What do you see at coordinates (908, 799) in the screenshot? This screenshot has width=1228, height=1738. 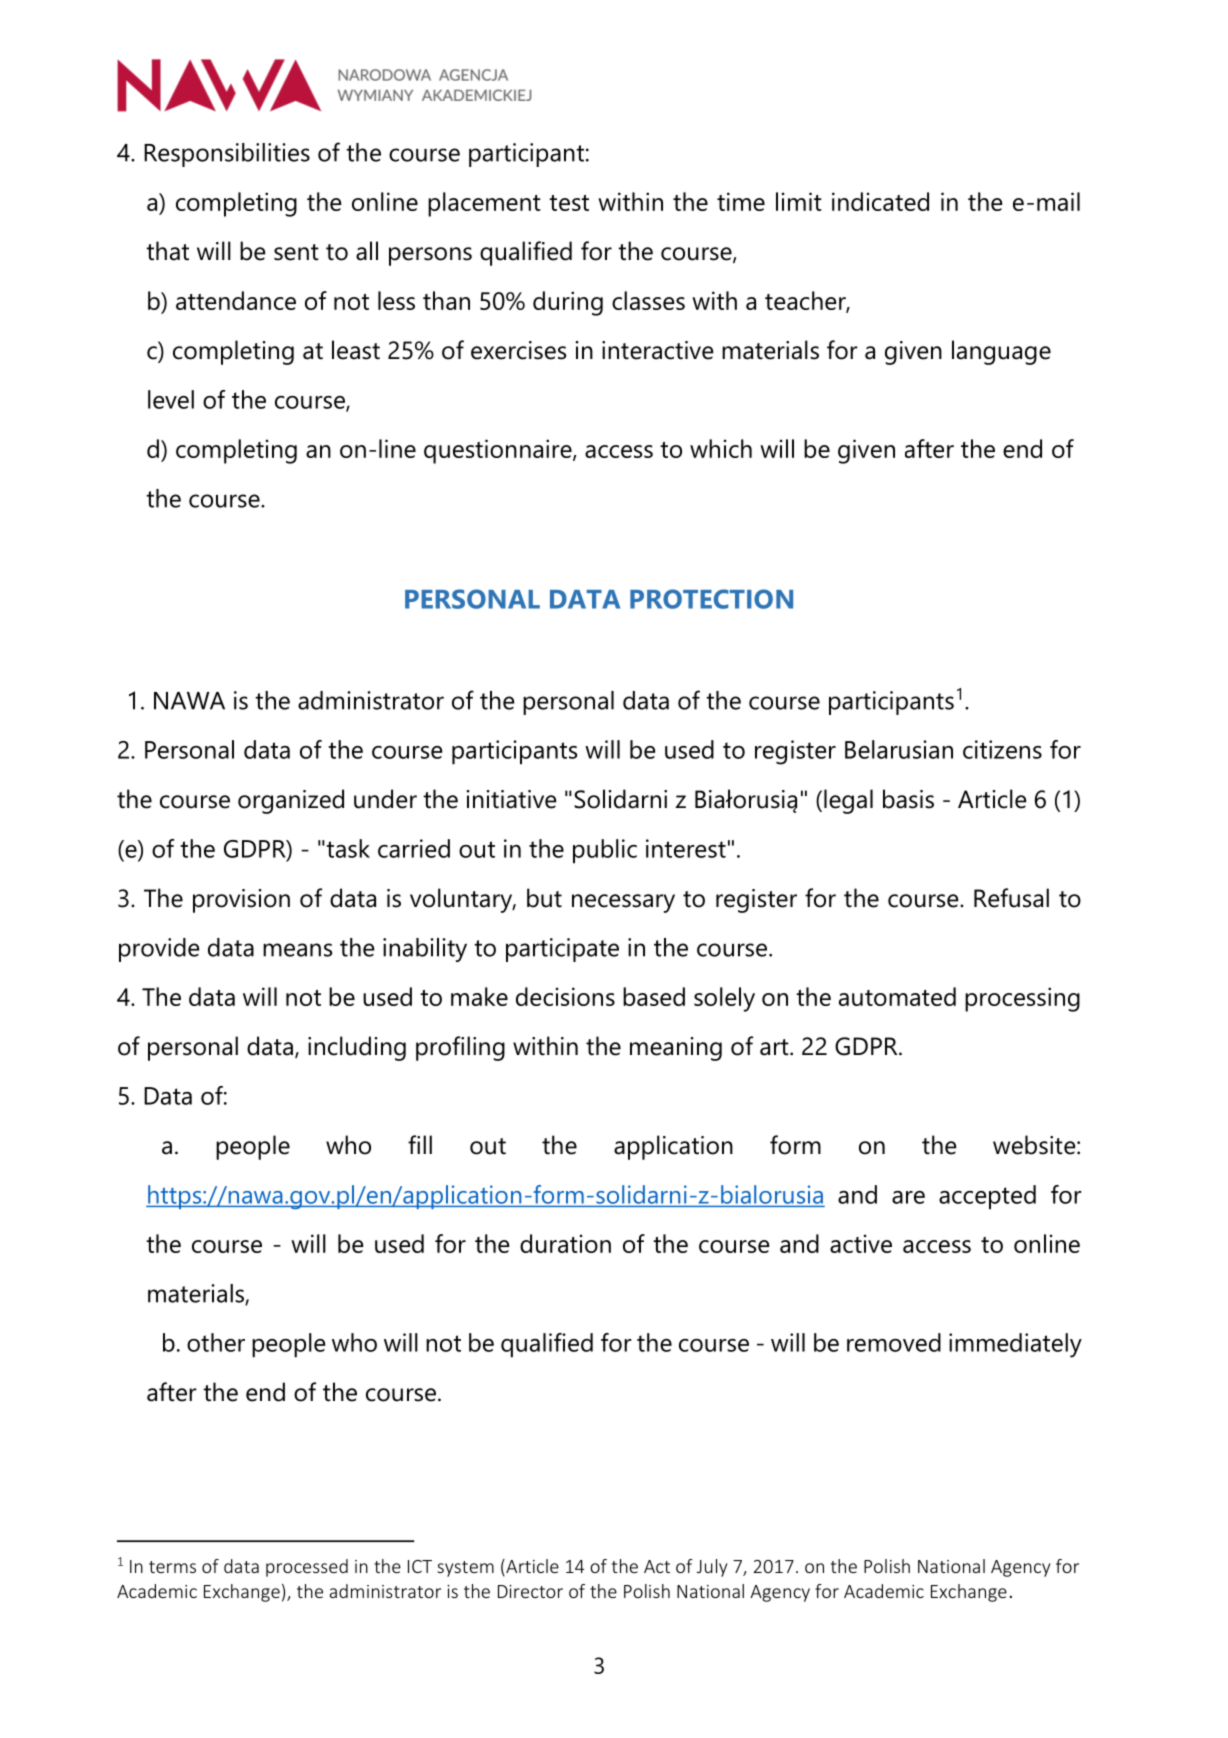 I see `basis` at bounding box center [908, 799].
